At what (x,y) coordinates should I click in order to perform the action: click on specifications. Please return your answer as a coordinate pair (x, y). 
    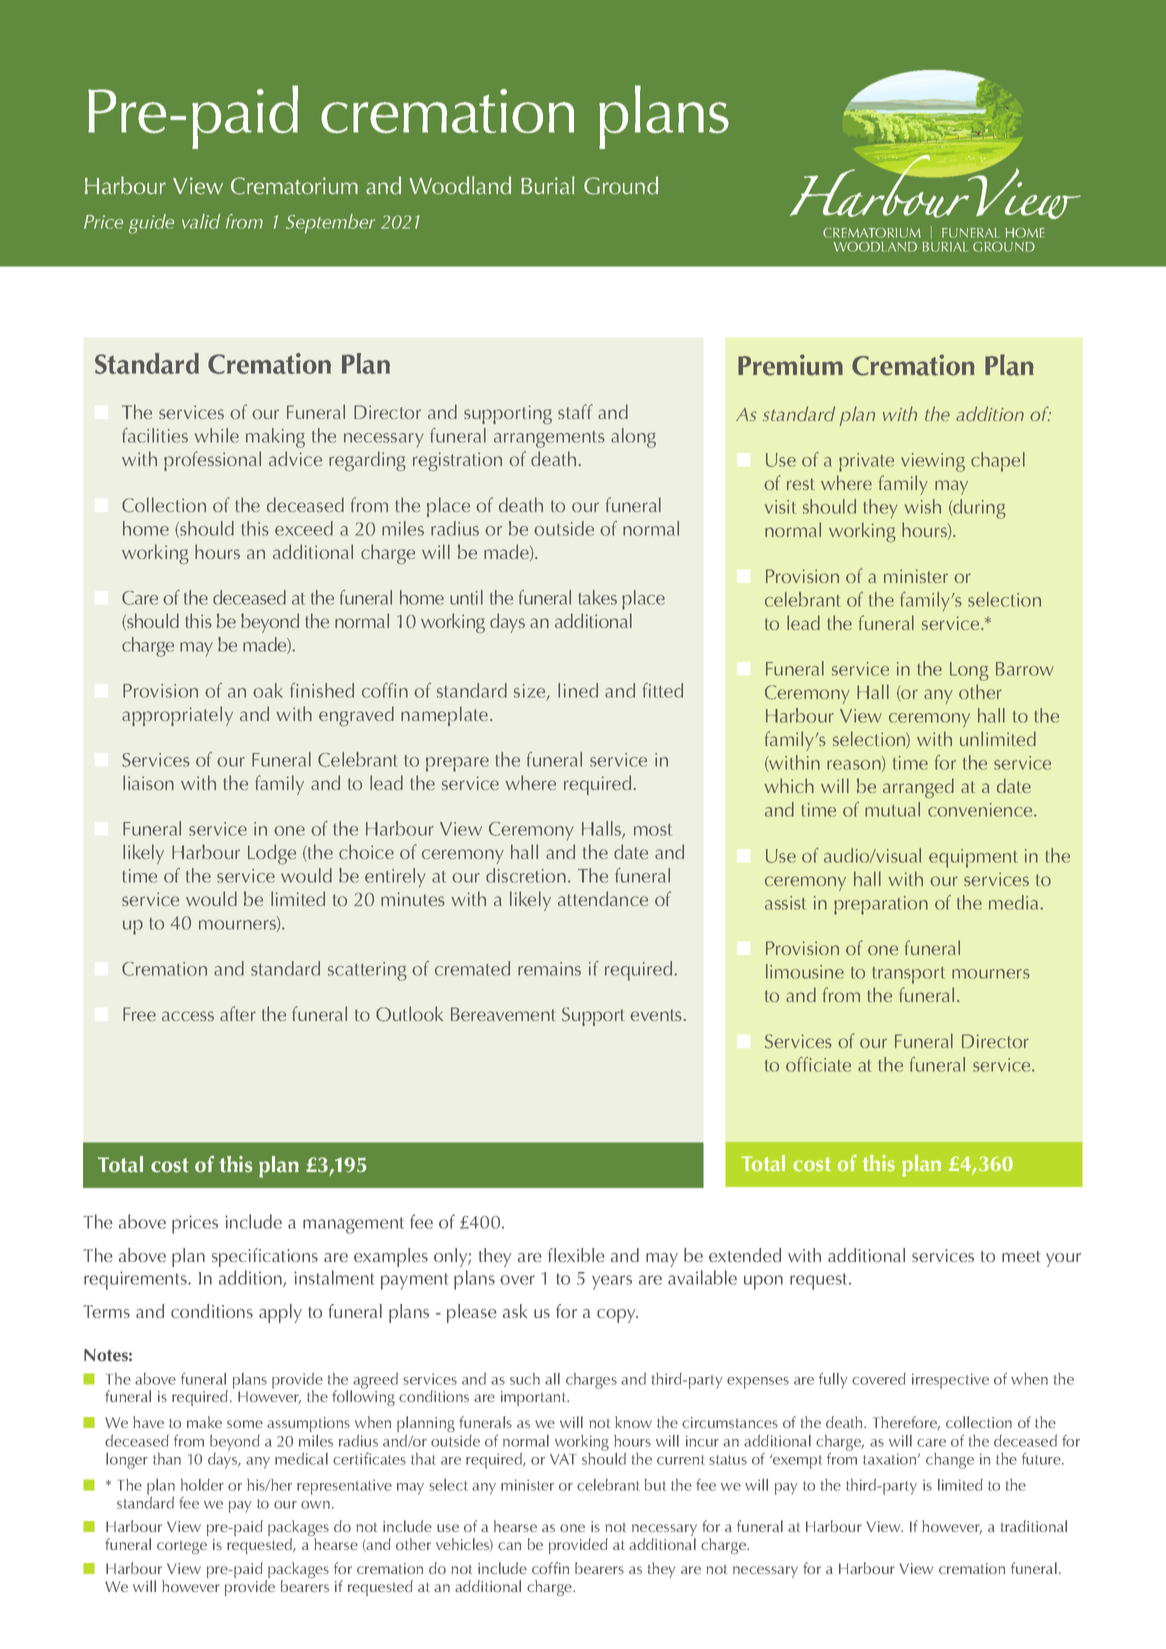
    Looking at the image, I should click on (265, 1257).
